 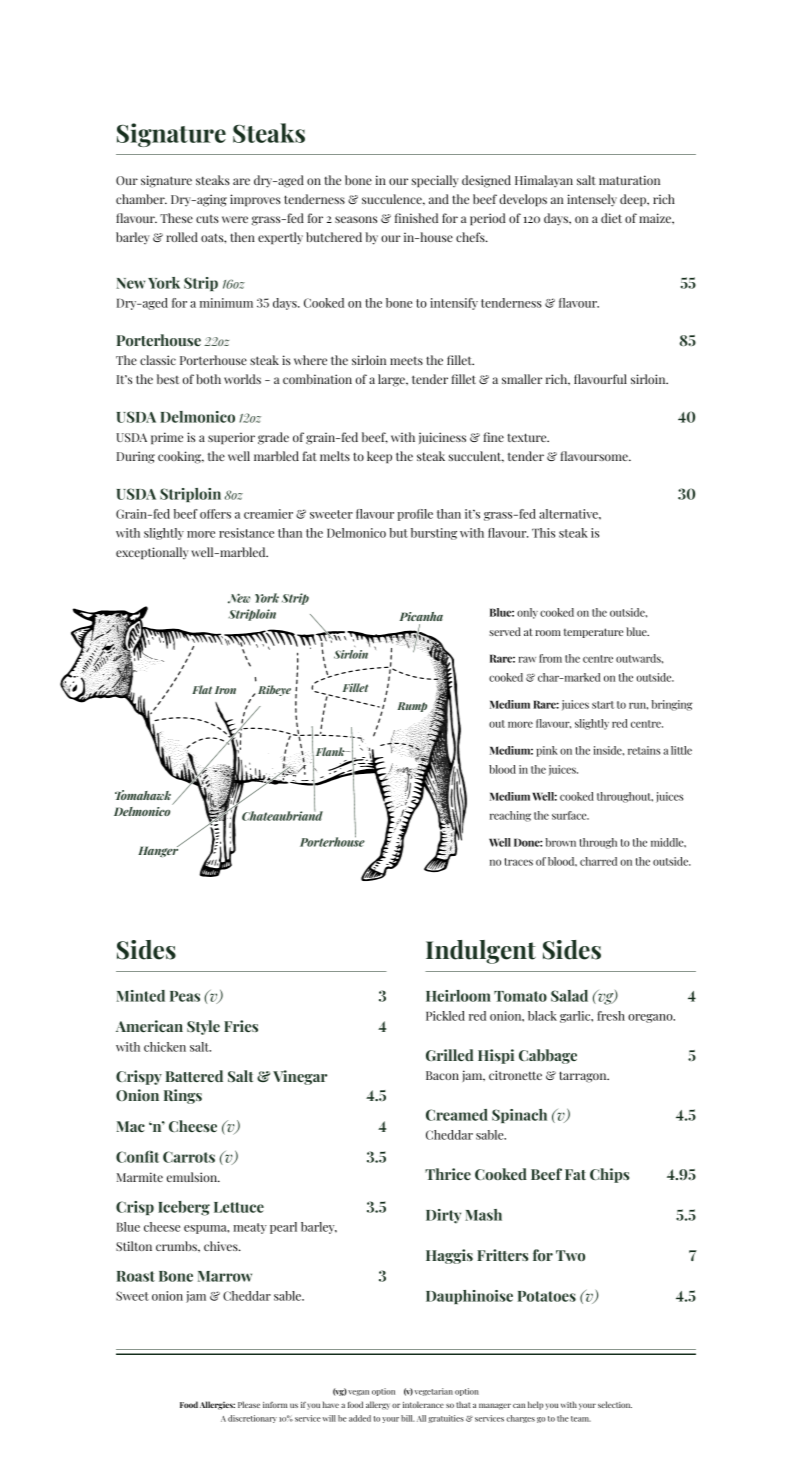 I want to click on Two, so click(x=570, y=1255).
